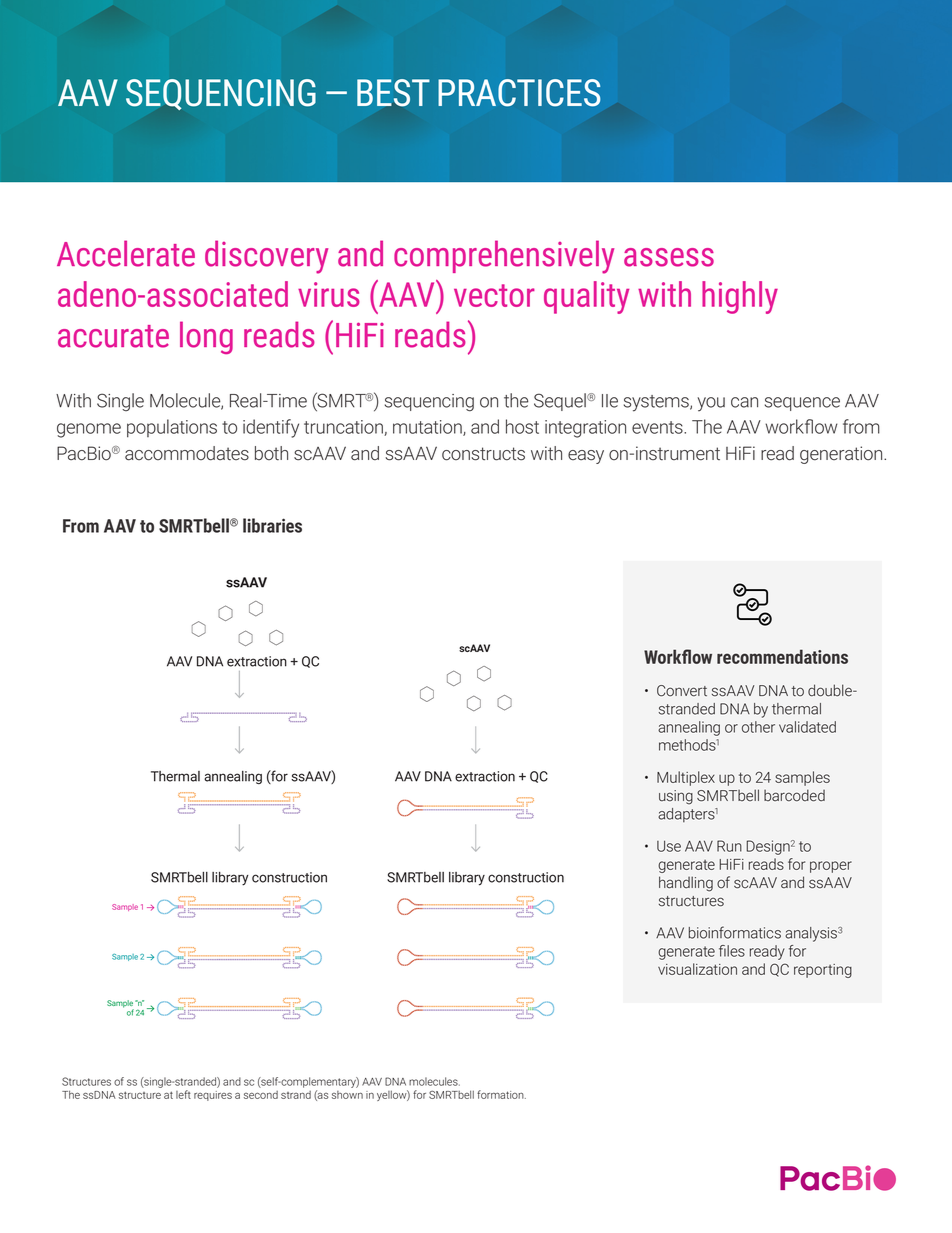 The width and height of the image is (952, 1233). I want to click on can, so click(744, 402).
